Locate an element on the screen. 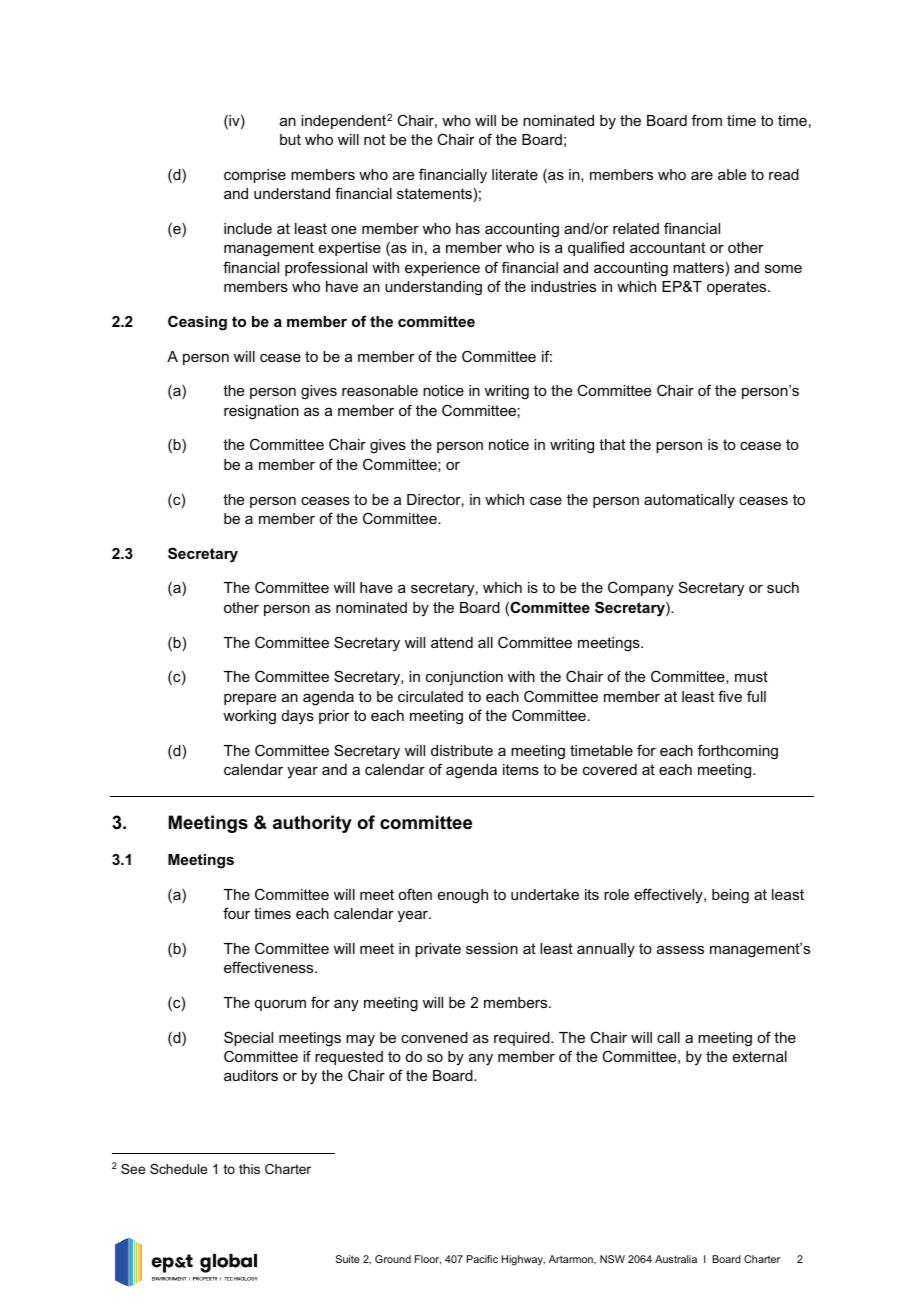 This screenshot has height=1308, width=924. distribute is located at coordinates (462, 750).
